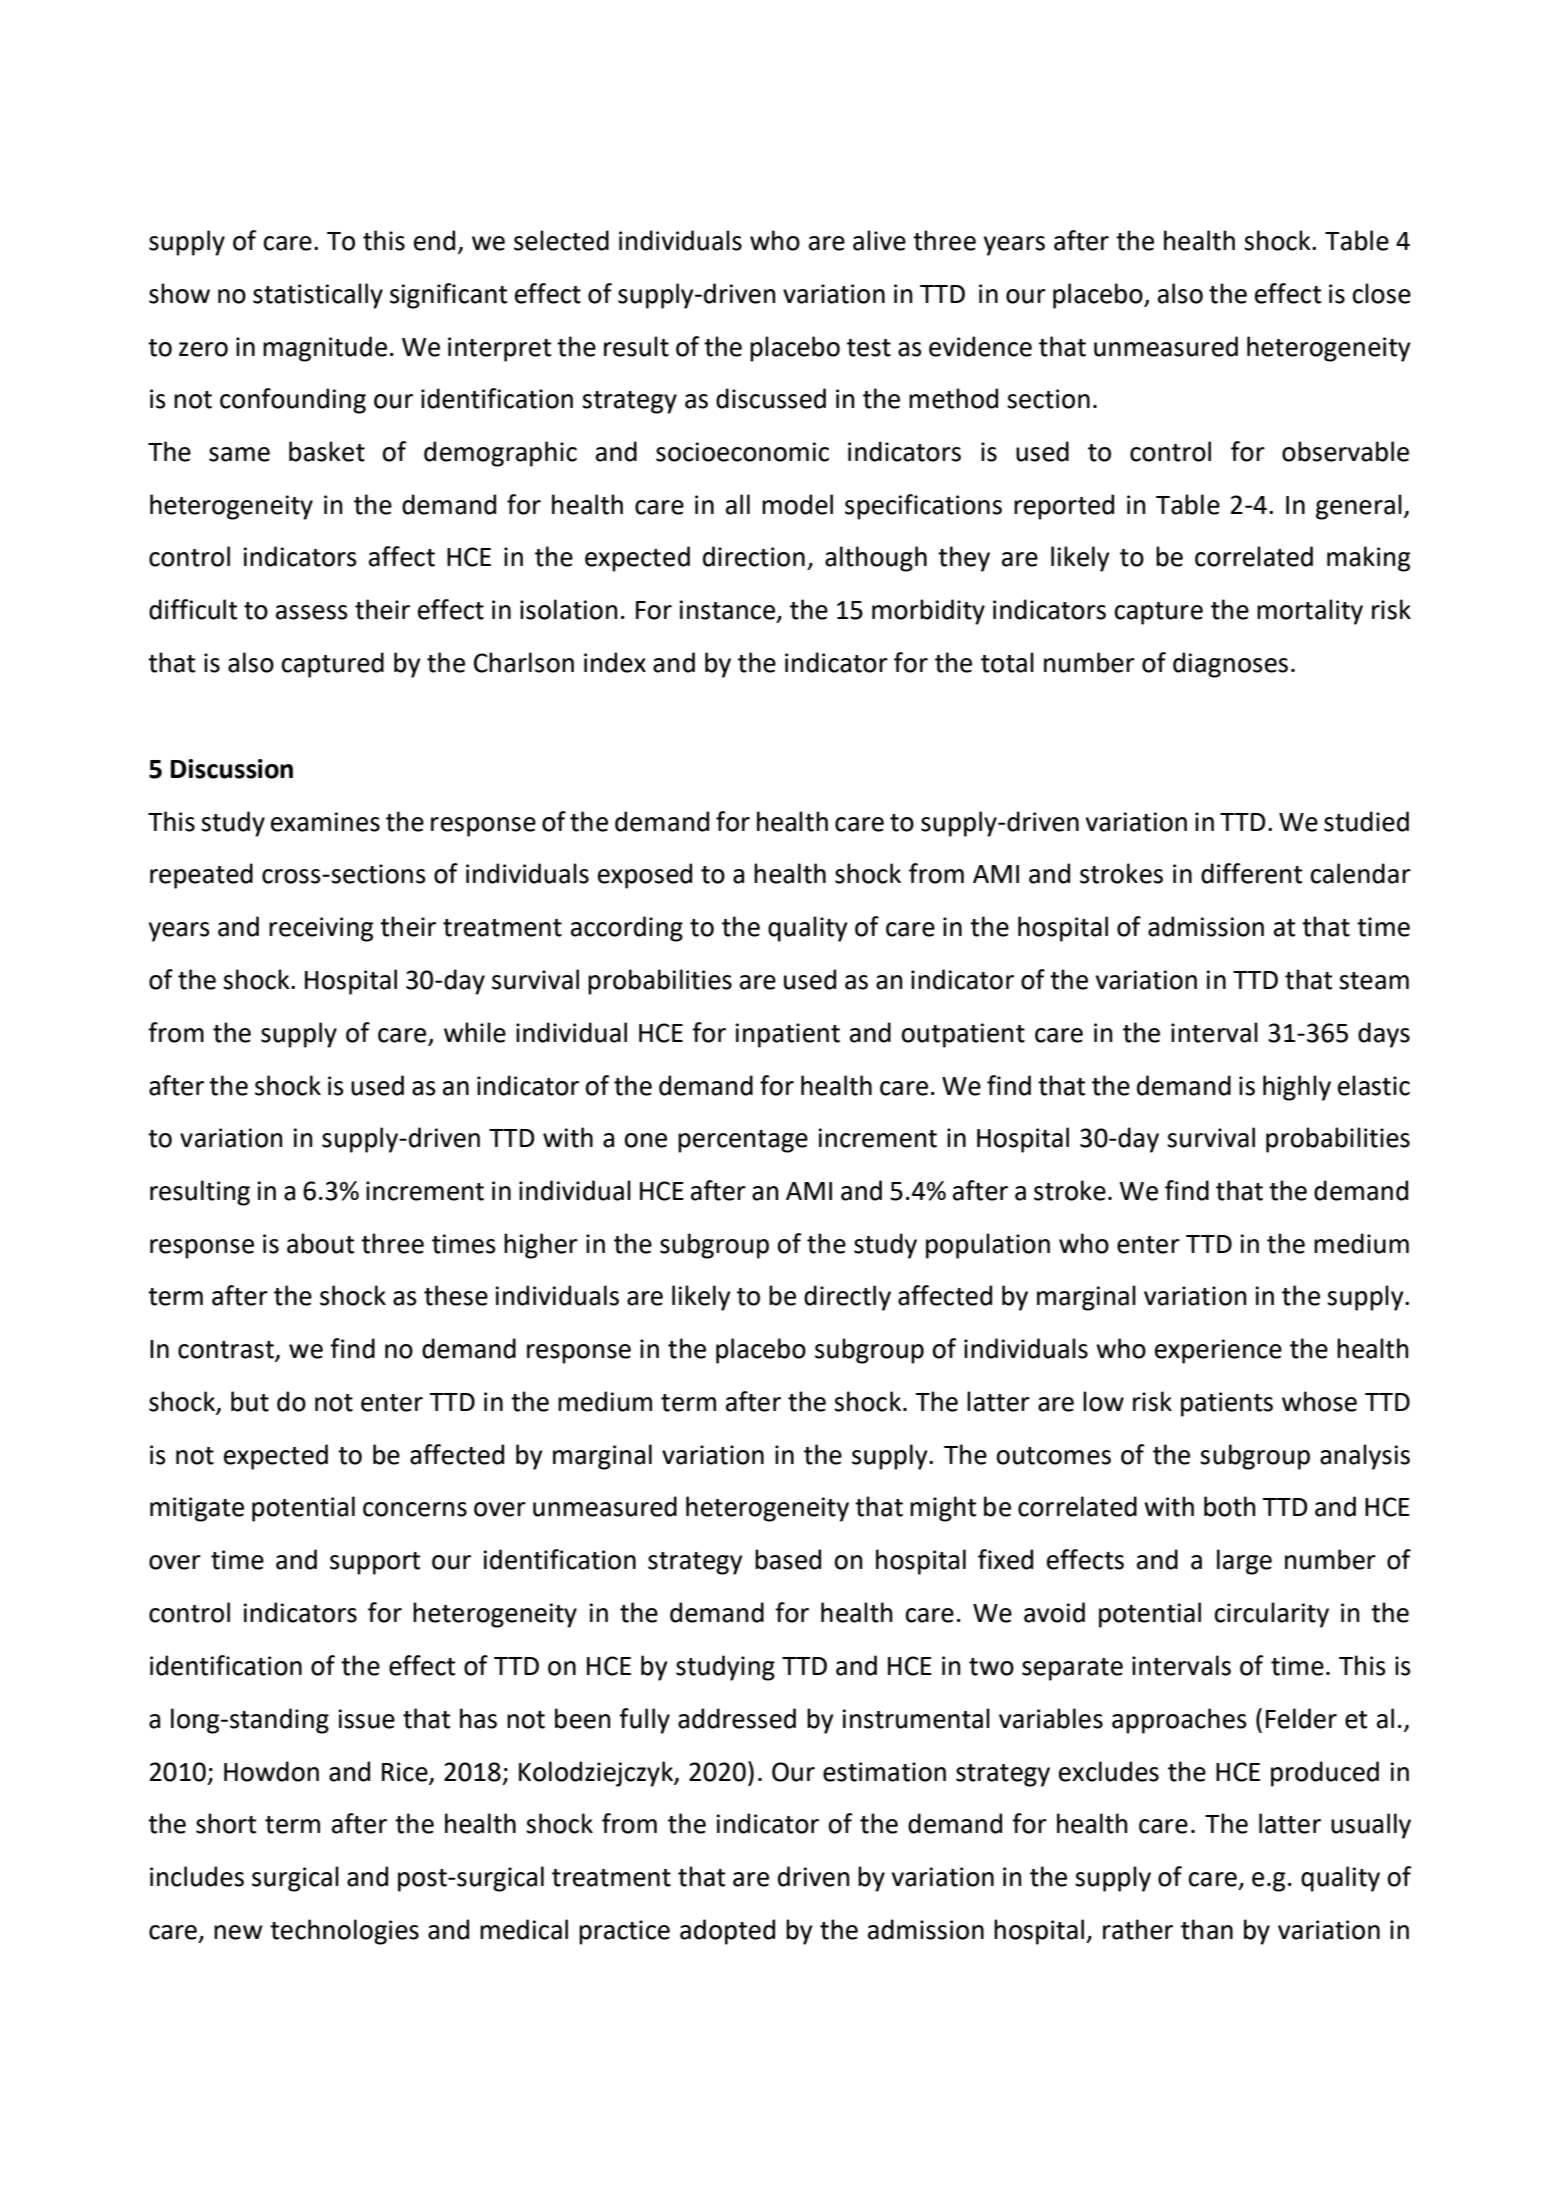 This screenshot has width=1560, height=2205. Describe the element at coordinates (475, 1032) in the screenshot. I see `while` at that location.
